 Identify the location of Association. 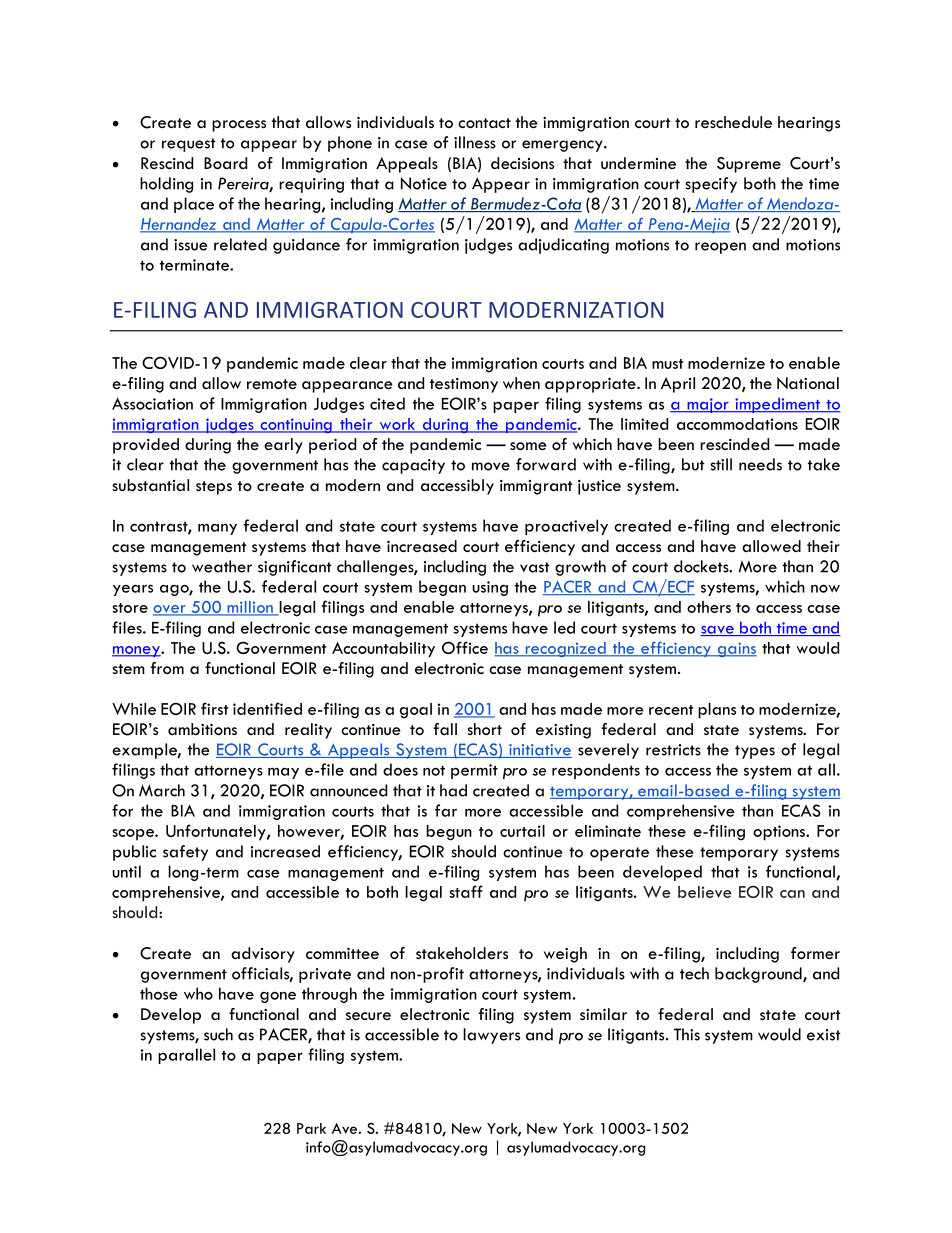
(152, 404).
